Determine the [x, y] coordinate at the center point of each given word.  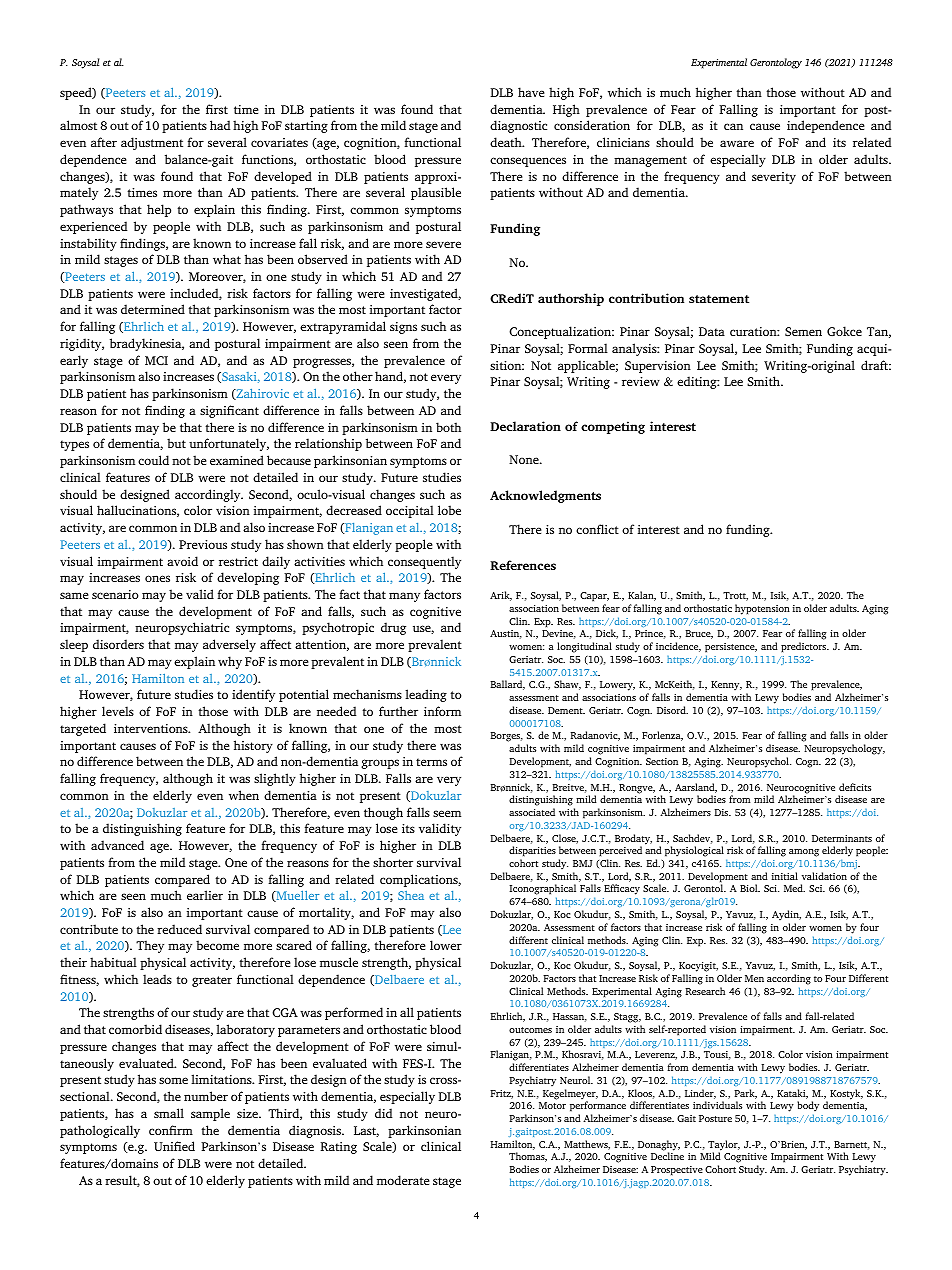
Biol [750, 888]
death [507, 142]
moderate [403, 1180]
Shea [411, 895]
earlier [205, 895]
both [448, 427]
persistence [731, 648]
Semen [803, 331]
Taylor [724, 1146]
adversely [229, 645]
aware [737, 143]
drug [393, 628]
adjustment [152, 143]
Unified [174, 1146]
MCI [156, 360]
